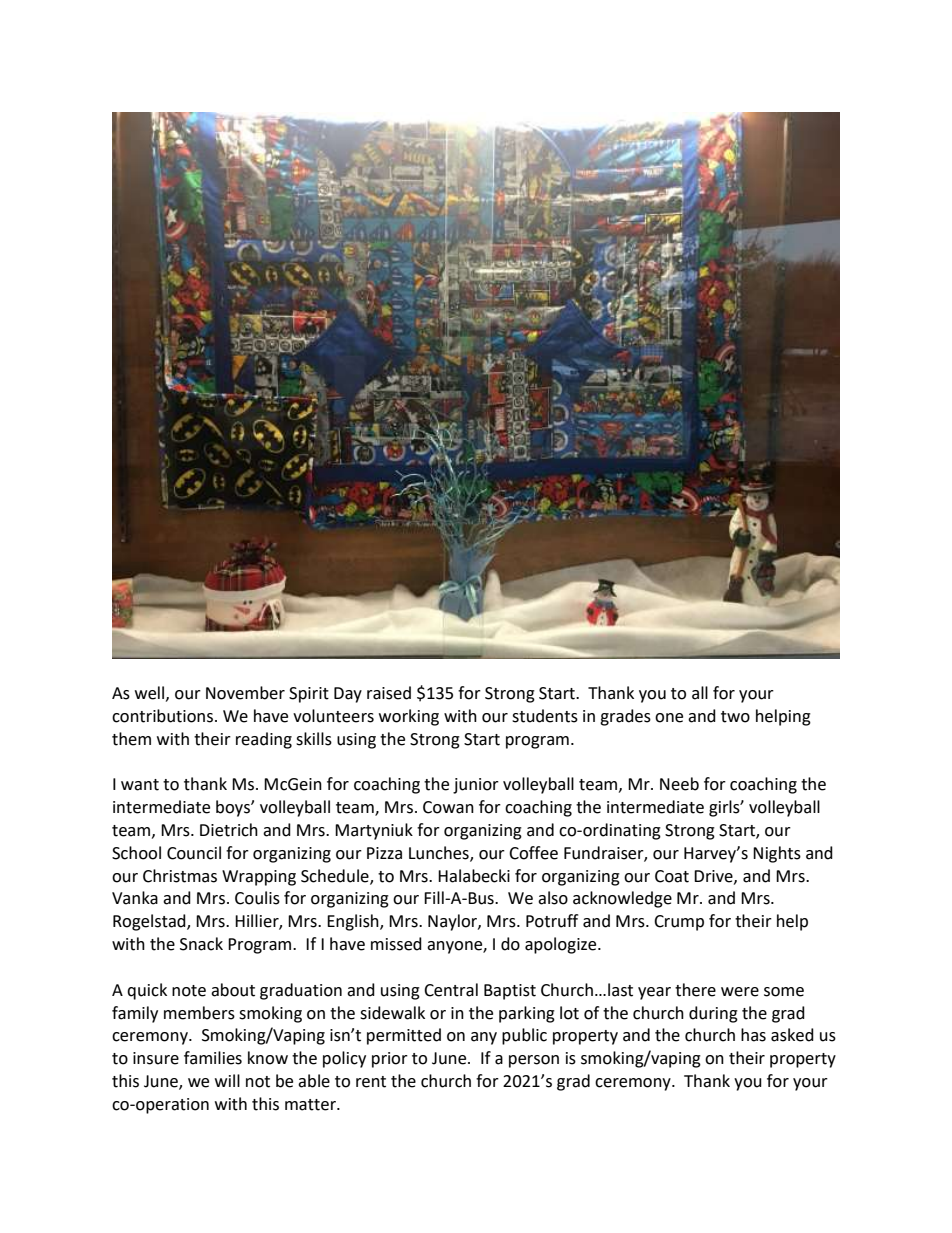  I want to click on will, so click(227, 1080).
